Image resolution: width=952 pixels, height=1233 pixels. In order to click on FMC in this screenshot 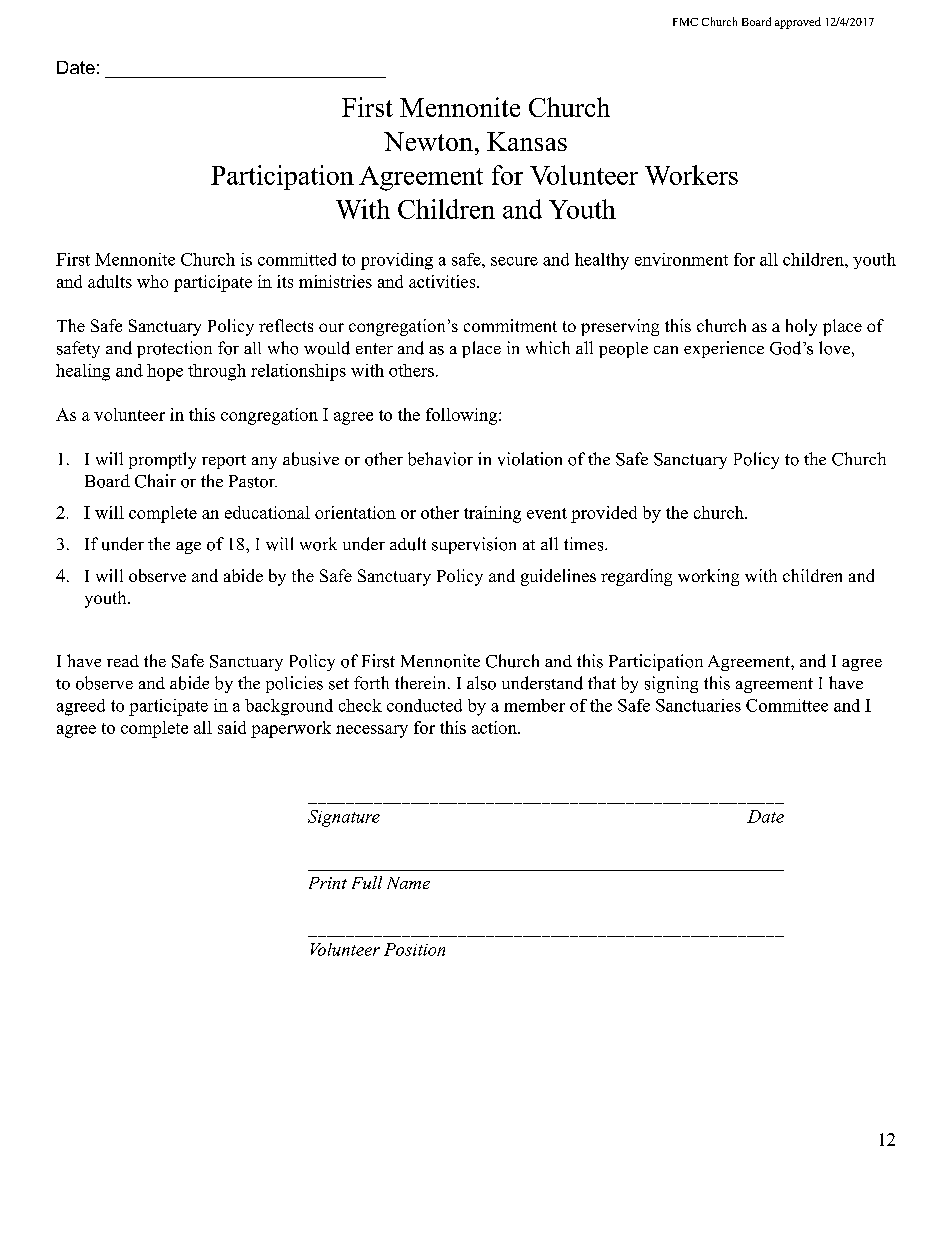, I will do `click(685, 22)`.
